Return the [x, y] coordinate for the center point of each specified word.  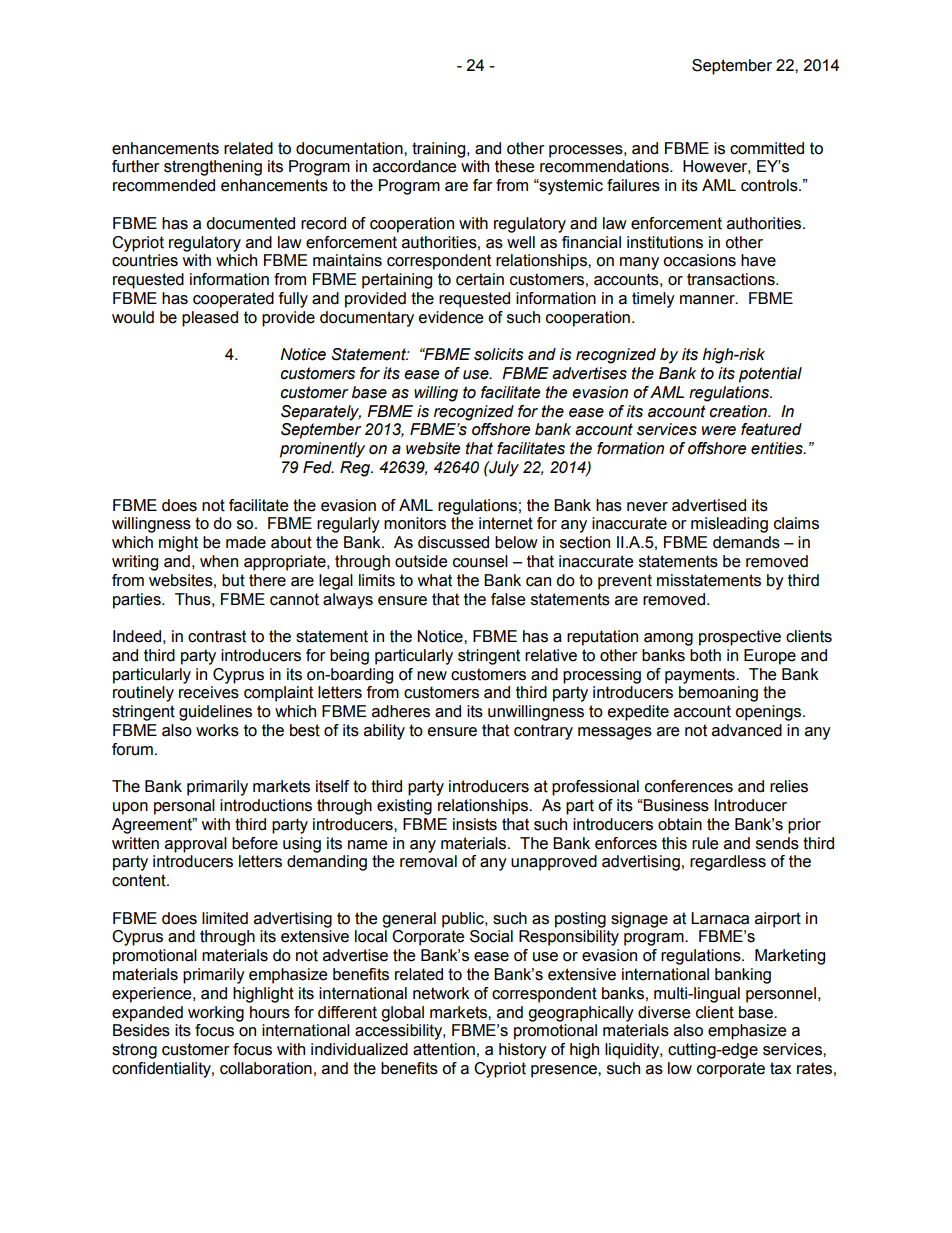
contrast [217, 636]
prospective [740, 638]
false [508, 599]
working [216, 1014]
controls [770, 185]
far [483, 185]
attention [444, 1049]
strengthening [213, 168]
